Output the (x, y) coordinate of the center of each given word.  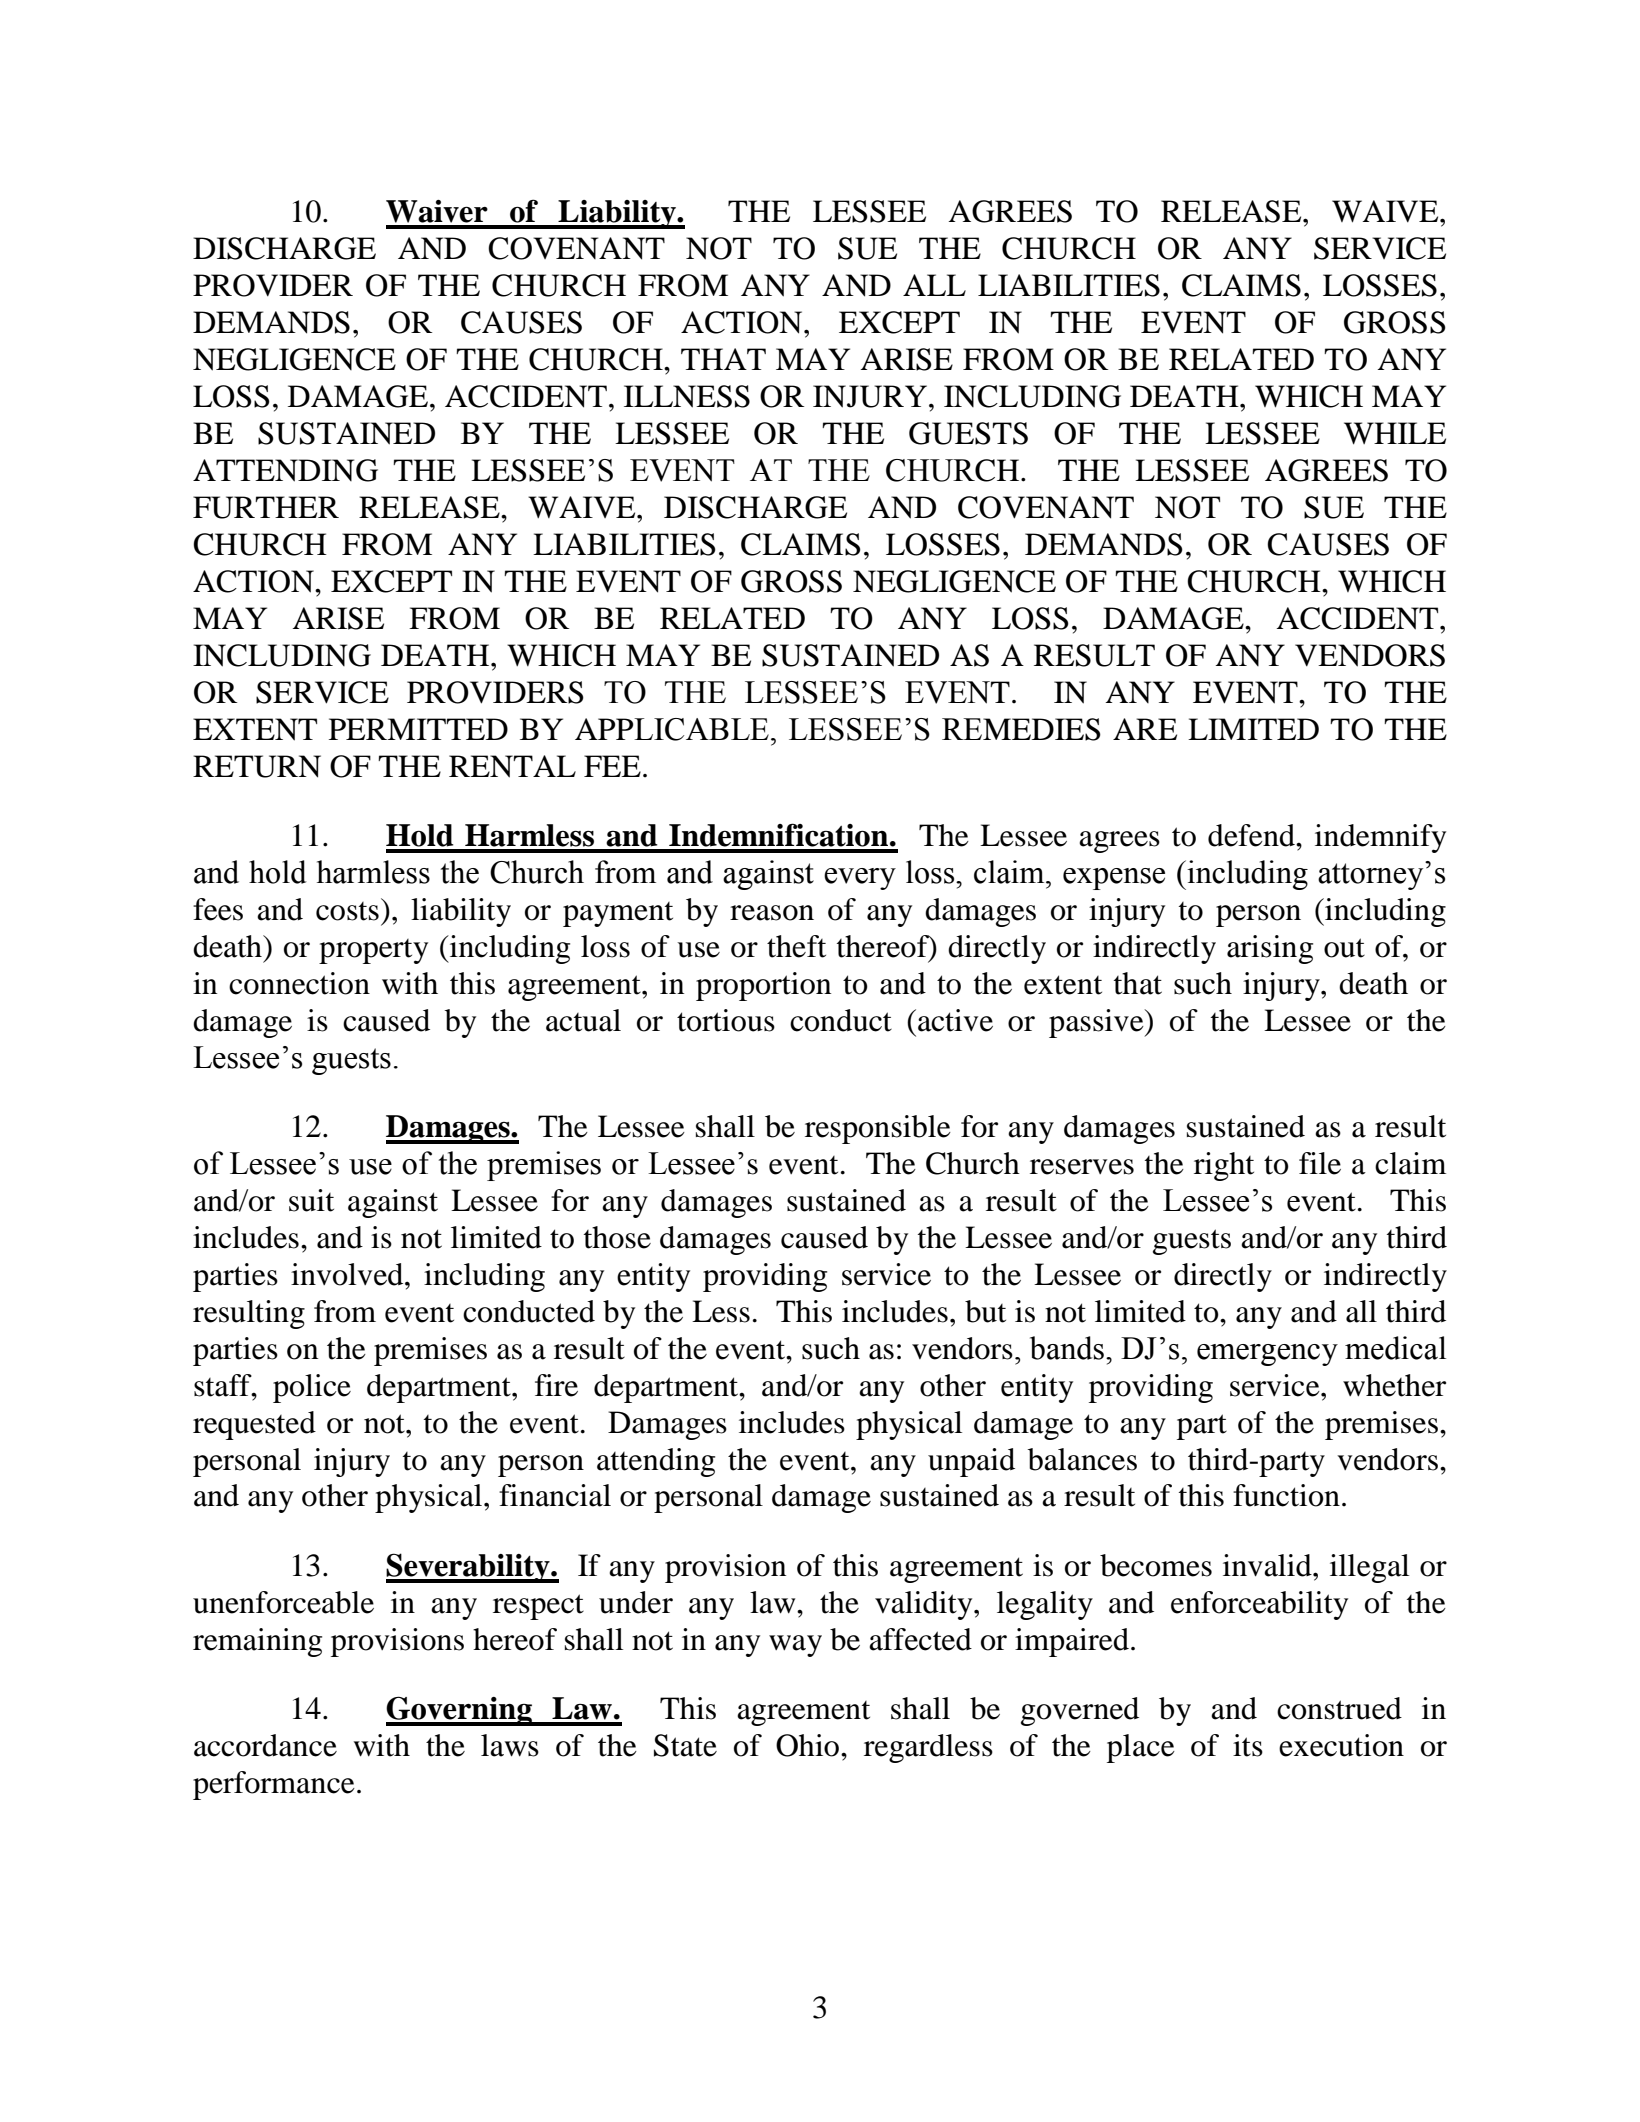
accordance (265, 1745)
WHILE (1395, 433)
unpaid (971, 1462)
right (1224, 1166)
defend (1252, 835)
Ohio (809, 1745)
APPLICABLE (672, 729)
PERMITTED (418, 729)
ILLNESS (687, 396)
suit (311, 1200)
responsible (878, 1129)
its (1248, 1745)
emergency (1267, 1355)
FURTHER (266, 507)
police (312, 1388)
